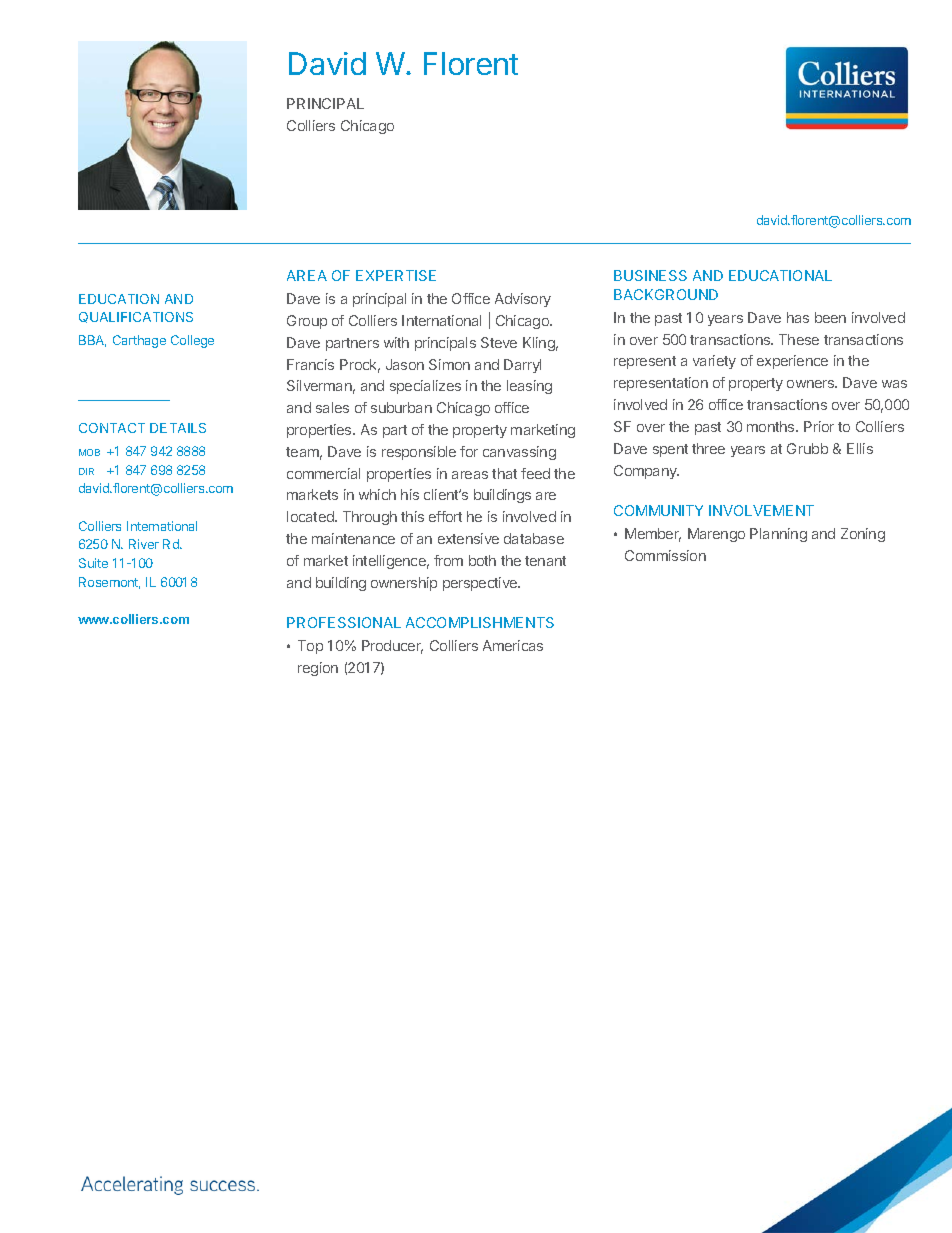 The width and height of the image is (952, 1233). What do you see at coordinates (522, 366) in the image?
I see `Darryl` at bounding box center [522, 366].
